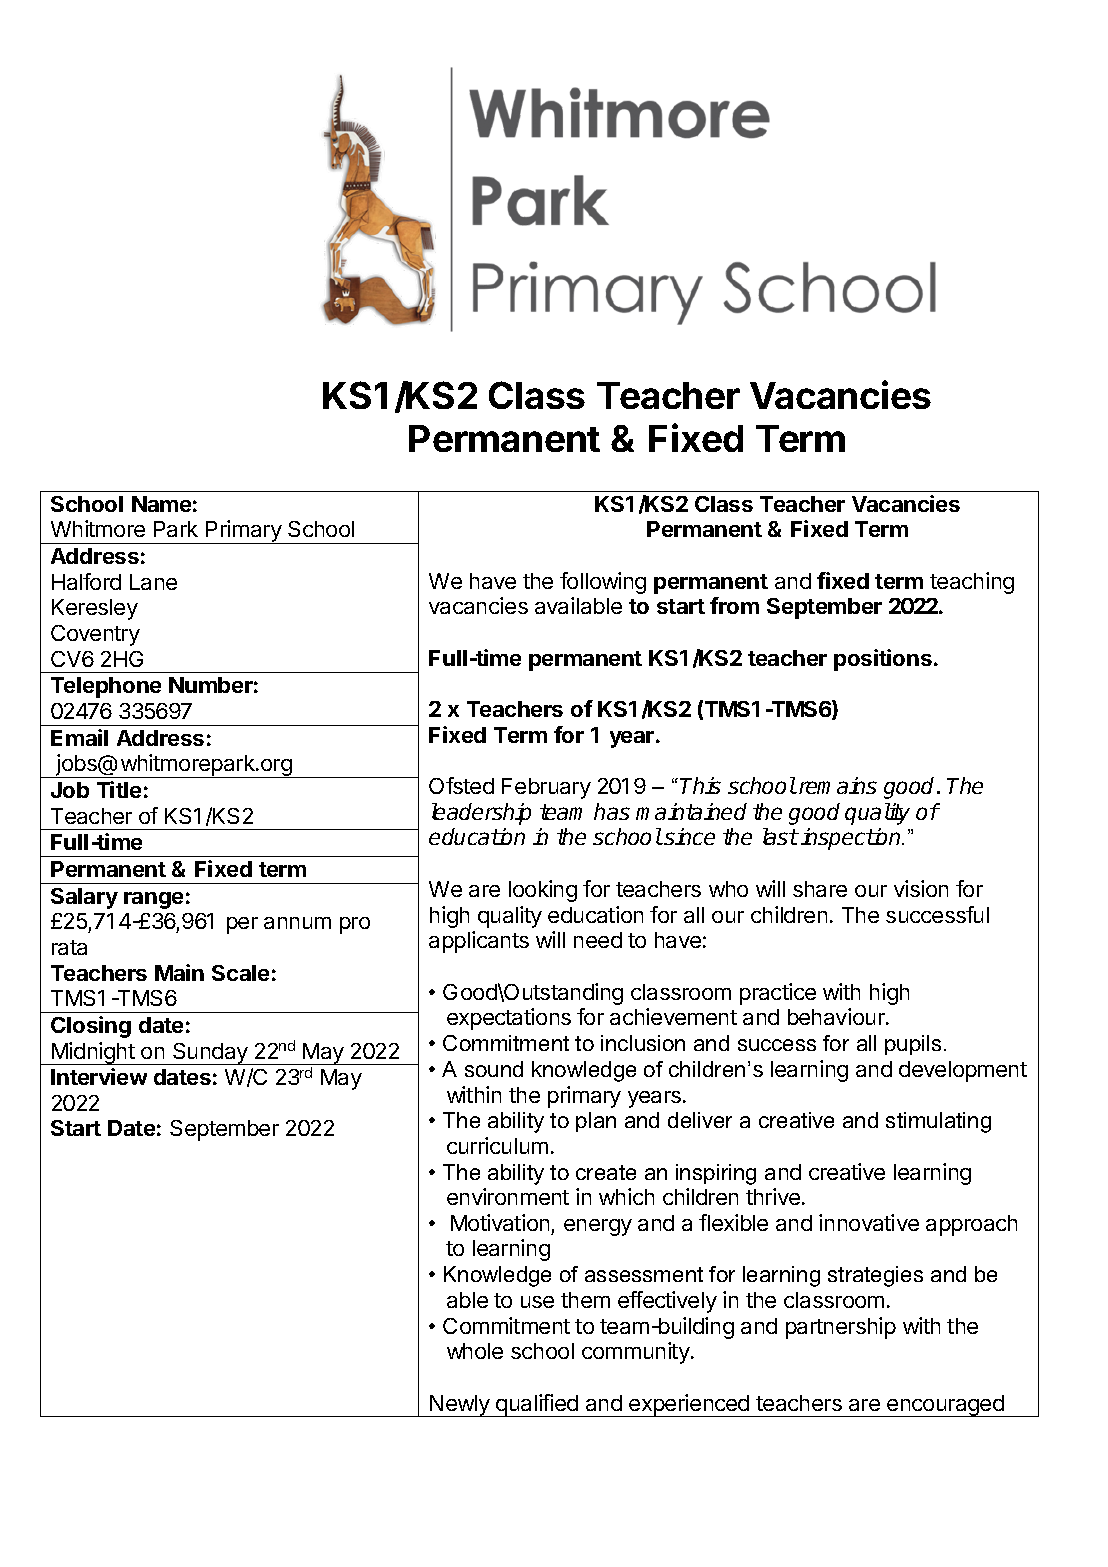  I want to click on Title, so click(119, 789).
